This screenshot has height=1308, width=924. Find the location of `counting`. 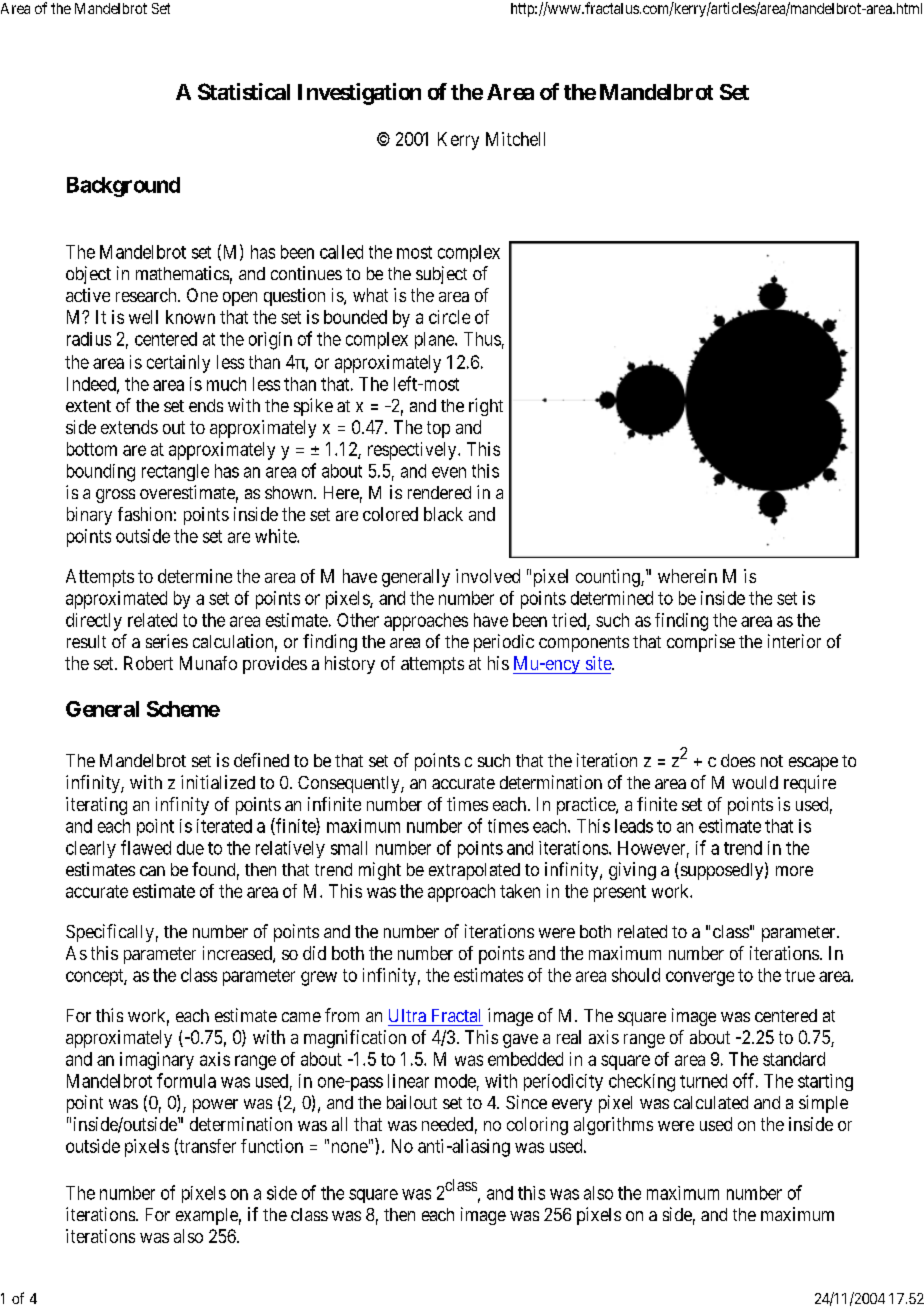

counting is located at coordinates (609, 578).
